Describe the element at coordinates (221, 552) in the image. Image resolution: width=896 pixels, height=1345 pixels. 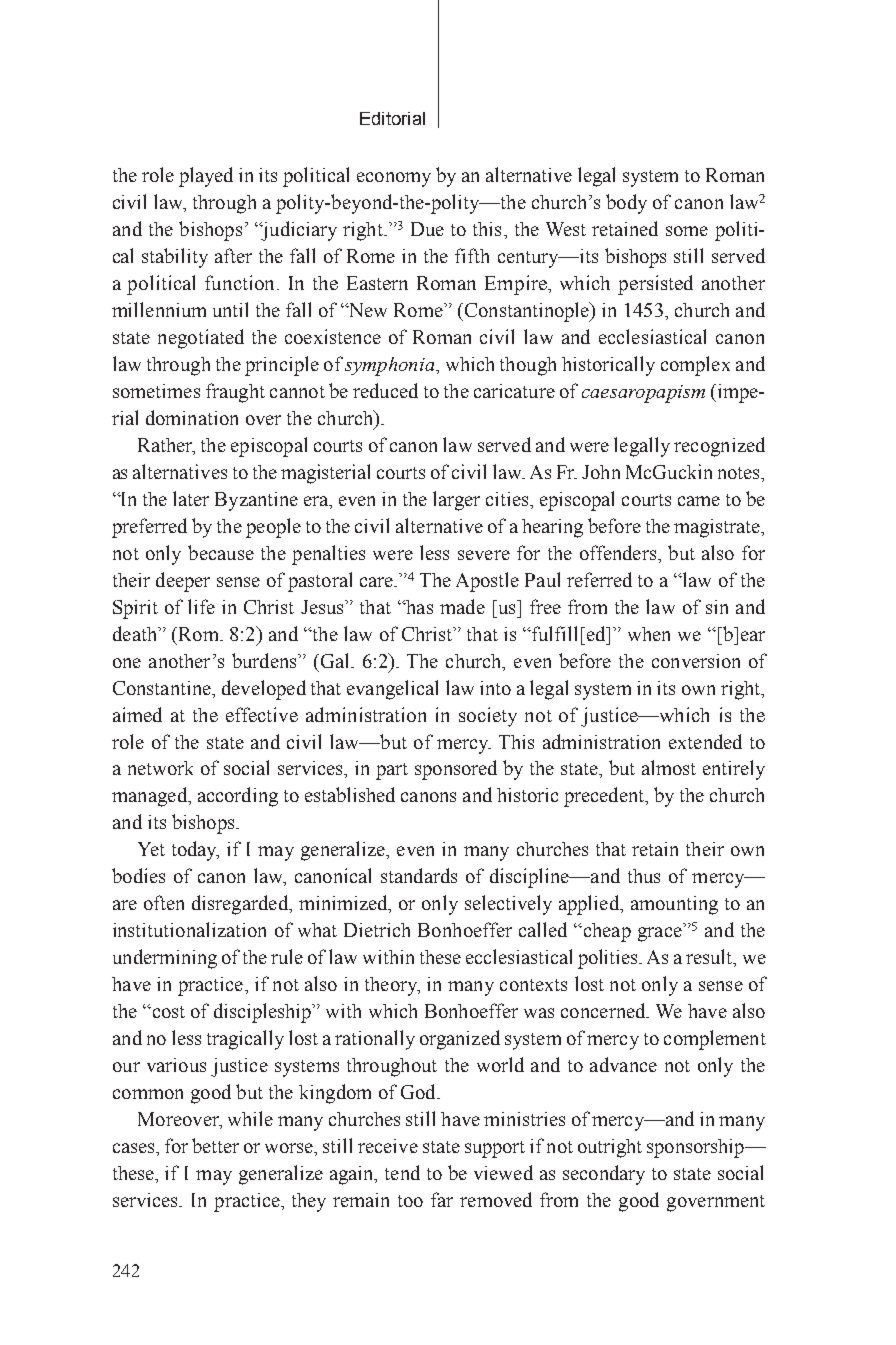
I see `because` at that location.
